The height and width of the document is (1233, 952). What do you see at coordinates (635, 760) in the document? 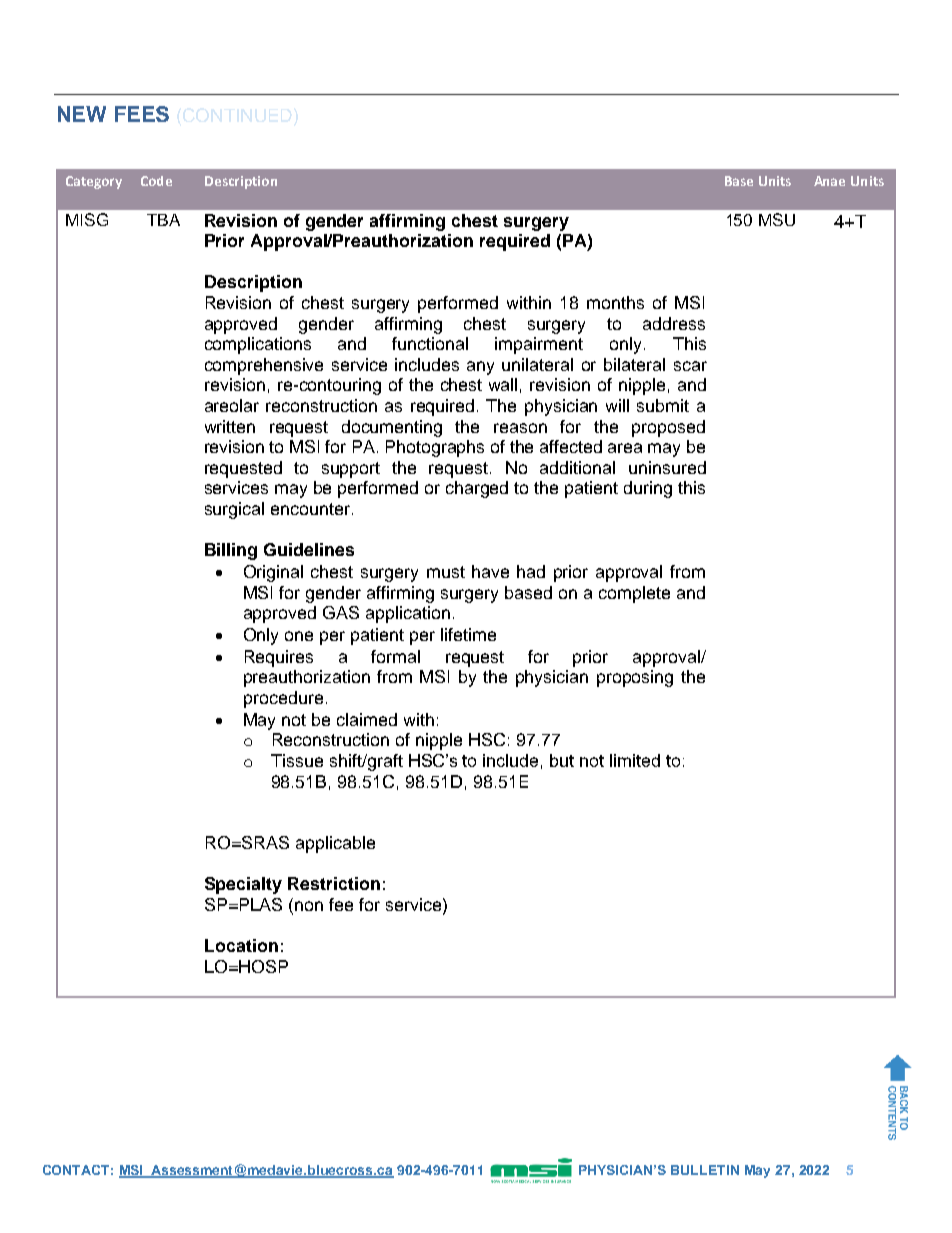
I see `limited` at bounding box center [635, 760].
